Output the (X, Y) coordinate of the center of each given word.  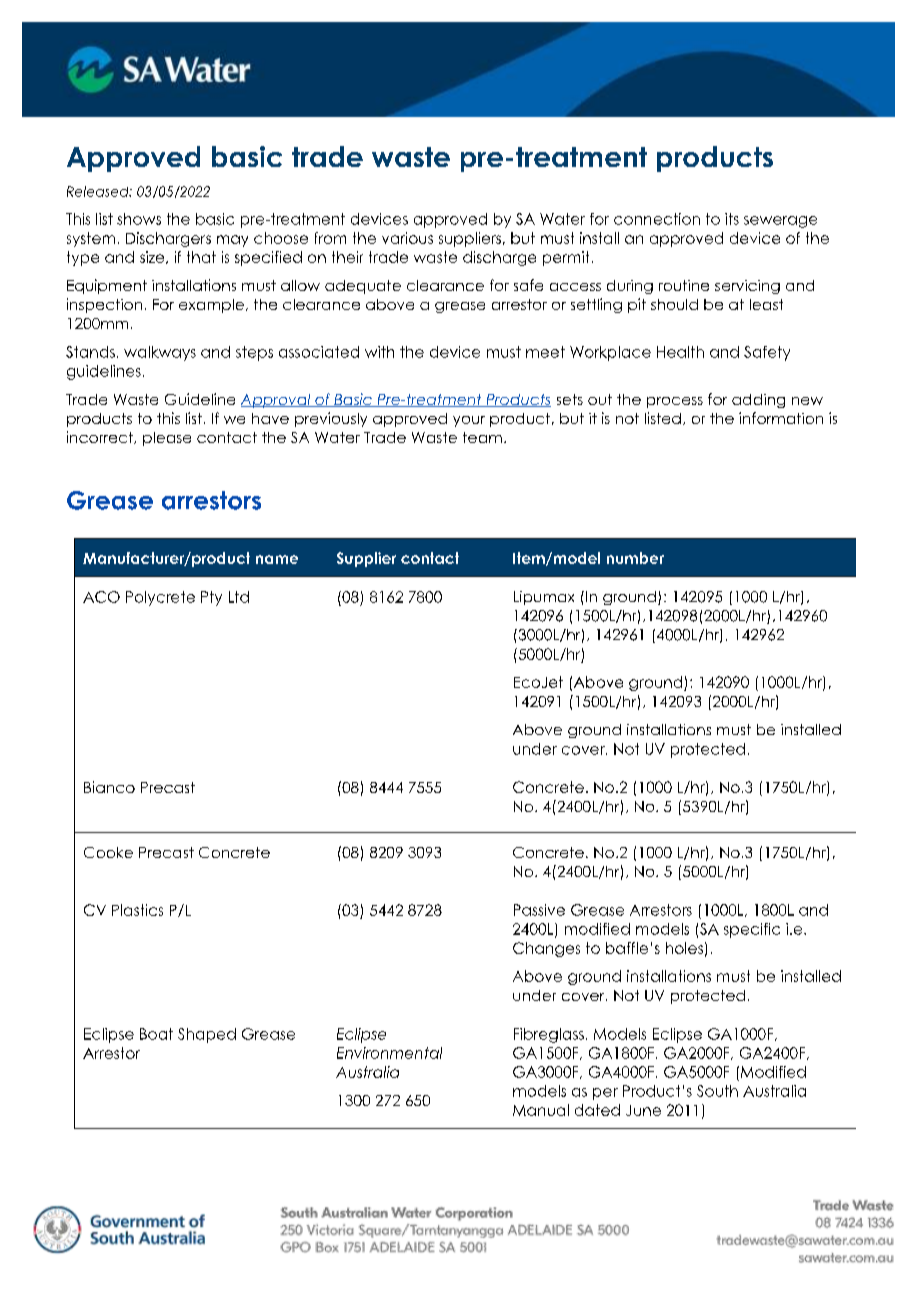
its (732, 219)
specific (752, 930)
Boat (156, 1034)
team (482, 437)
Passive (539, 910)
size (153, 257)
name (277, 559)
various (407, 238)
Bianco (109, 787)
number (635, 558)
